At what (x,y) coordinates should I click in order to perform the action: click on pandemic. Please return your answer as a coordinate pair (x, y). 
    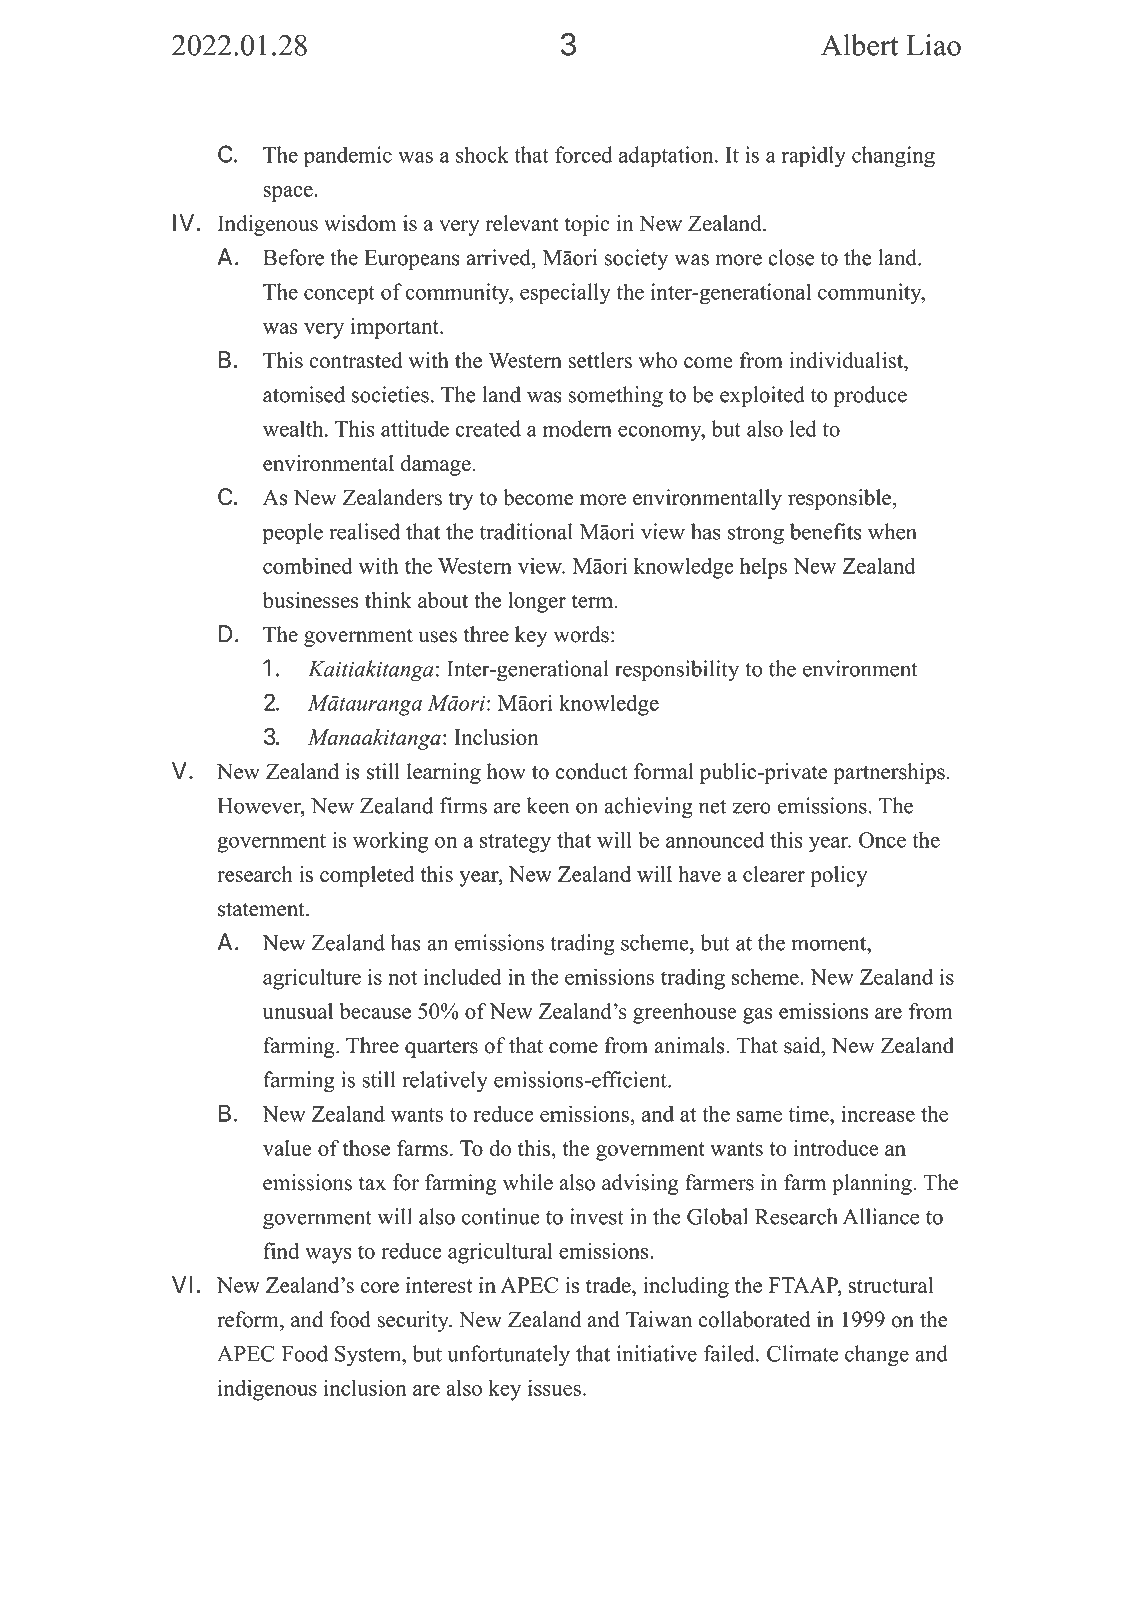
    Looking at the image, I should click on (348, 157).
